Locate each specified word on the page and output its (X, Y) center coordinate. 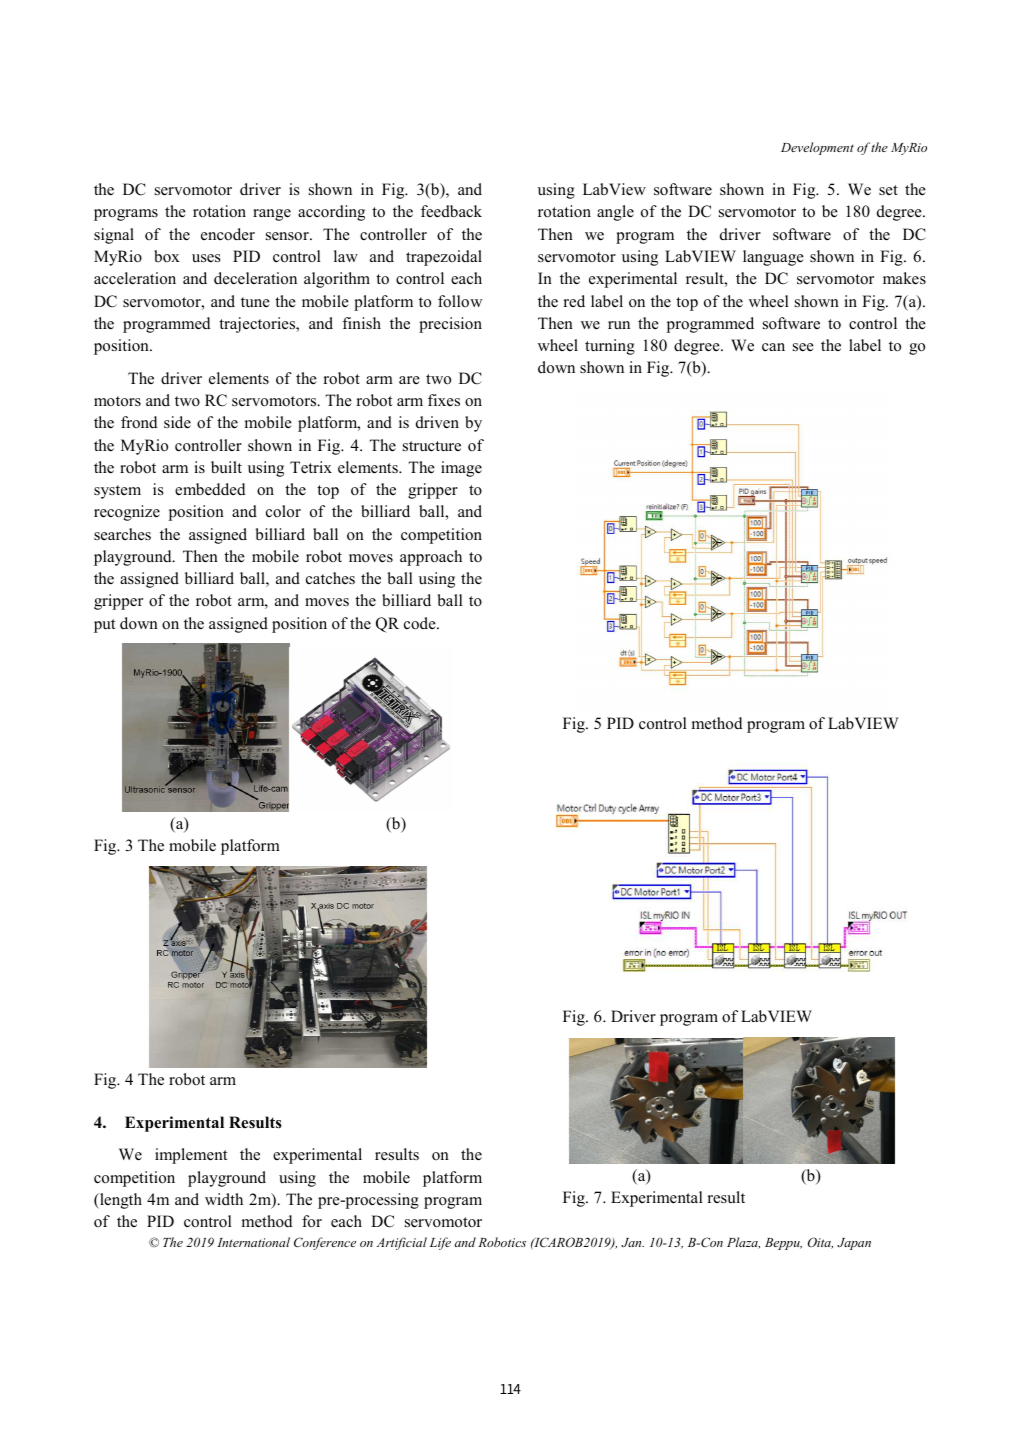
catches (330, 578)
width (224, 1199)
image (461, 469)
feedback (451, 211)
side (177, 422)
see (803, 347)
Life (440, 1243)
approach (431, 558)
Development (817, 148)
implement (191, 1156)
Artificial (401, 1243)
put (104, 626)
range (272, 215)
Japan (854, 1244)
